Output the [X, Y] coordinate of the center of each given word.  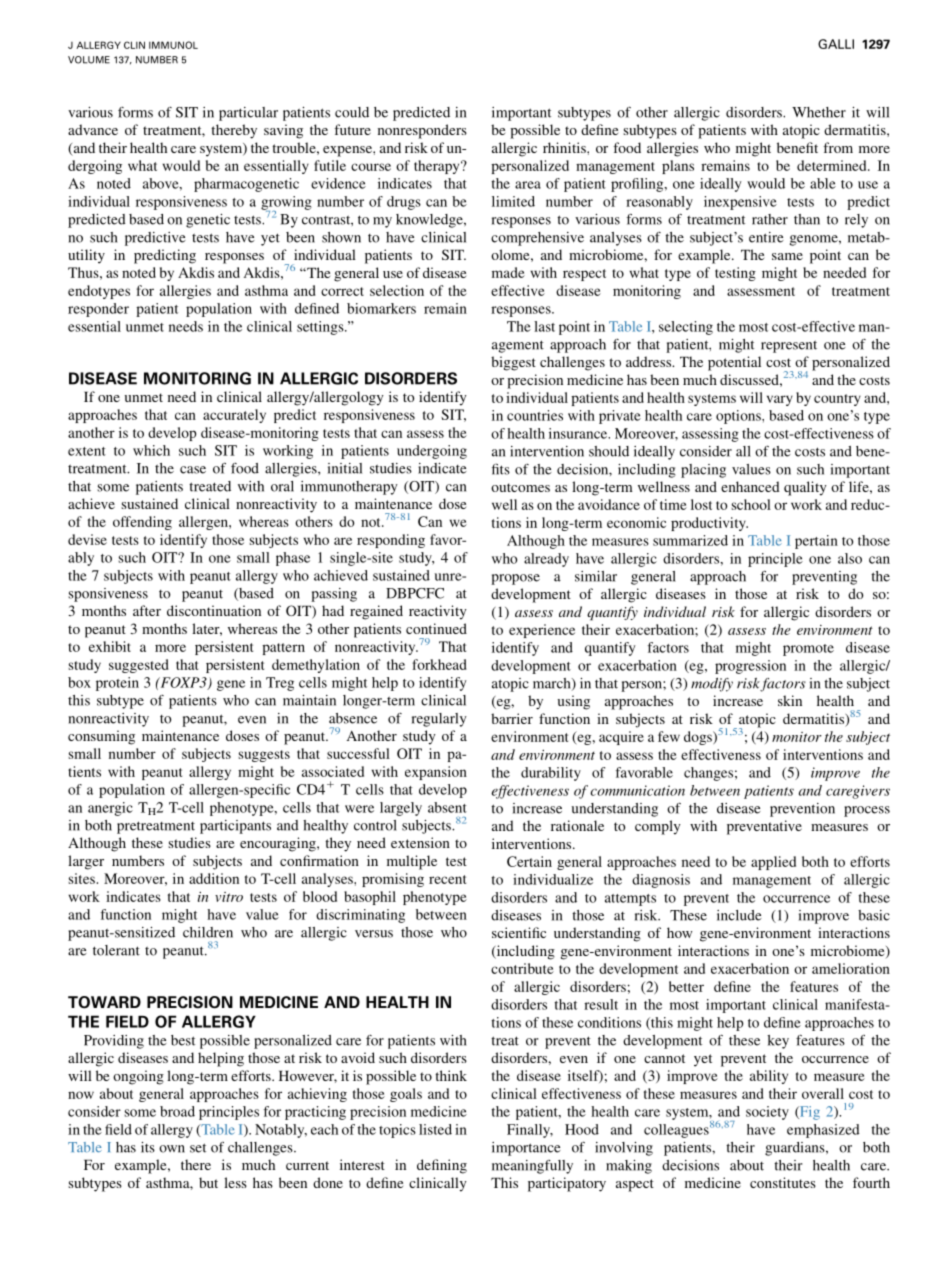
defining [442, 1166]
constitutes [783, 1182]
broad [177, 1111]
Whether [819, 112]
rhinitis [565, 147]
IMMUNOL [173, 45]
